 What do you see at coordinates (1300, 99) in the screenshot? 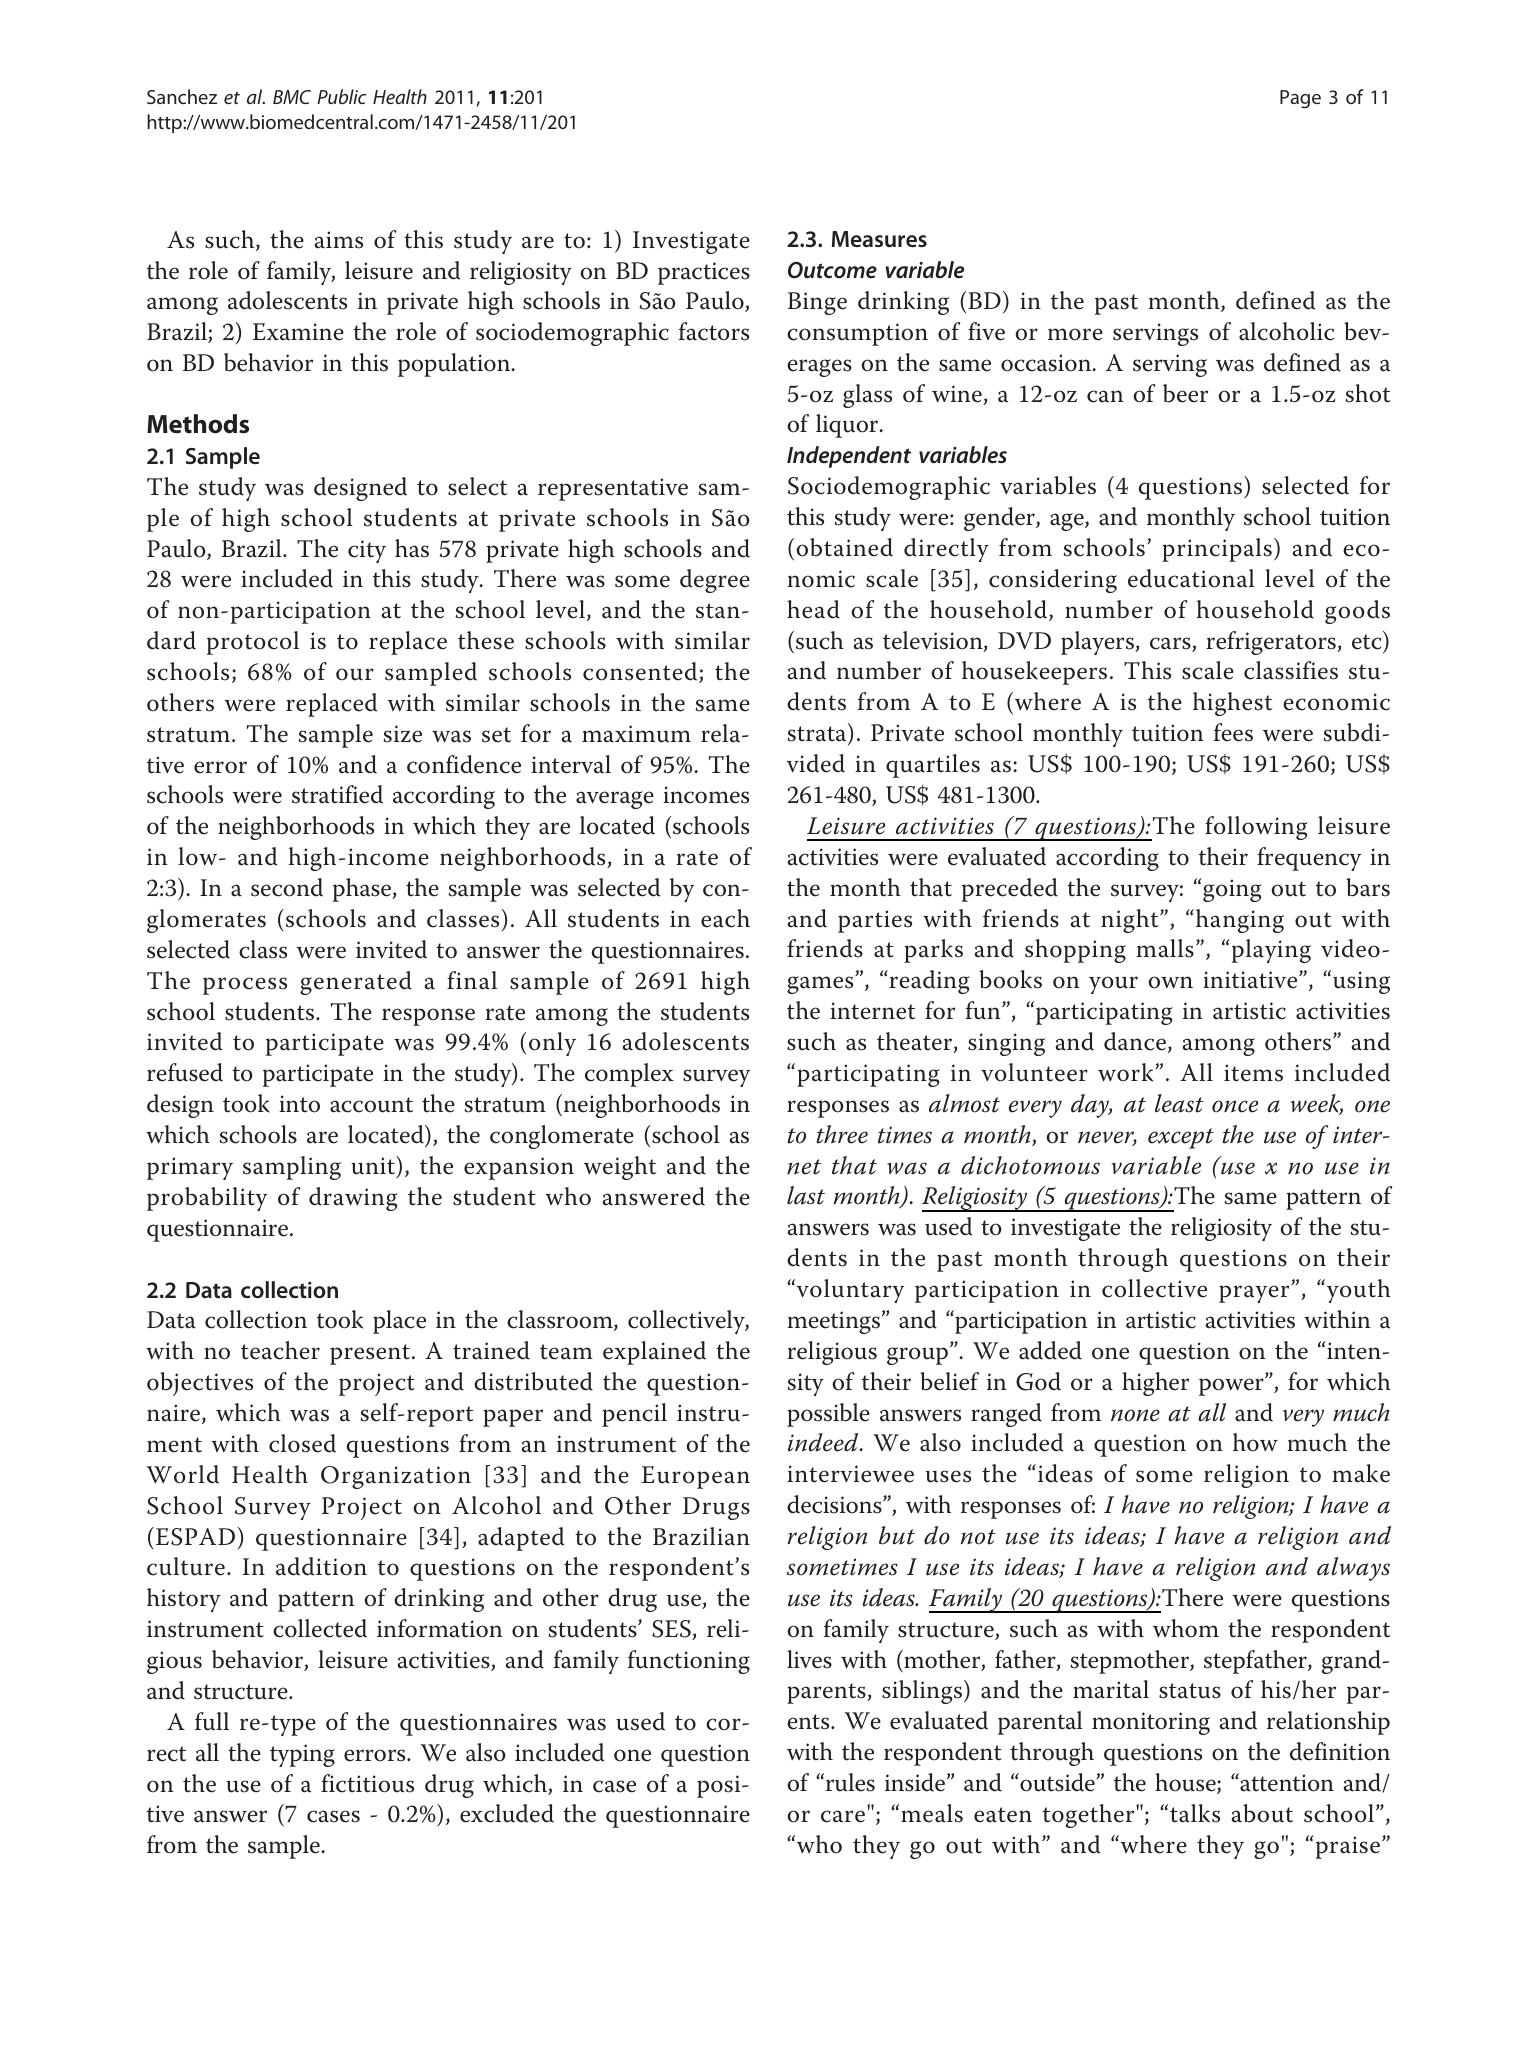
I see `Page` at bounding box center [1300, 99].
